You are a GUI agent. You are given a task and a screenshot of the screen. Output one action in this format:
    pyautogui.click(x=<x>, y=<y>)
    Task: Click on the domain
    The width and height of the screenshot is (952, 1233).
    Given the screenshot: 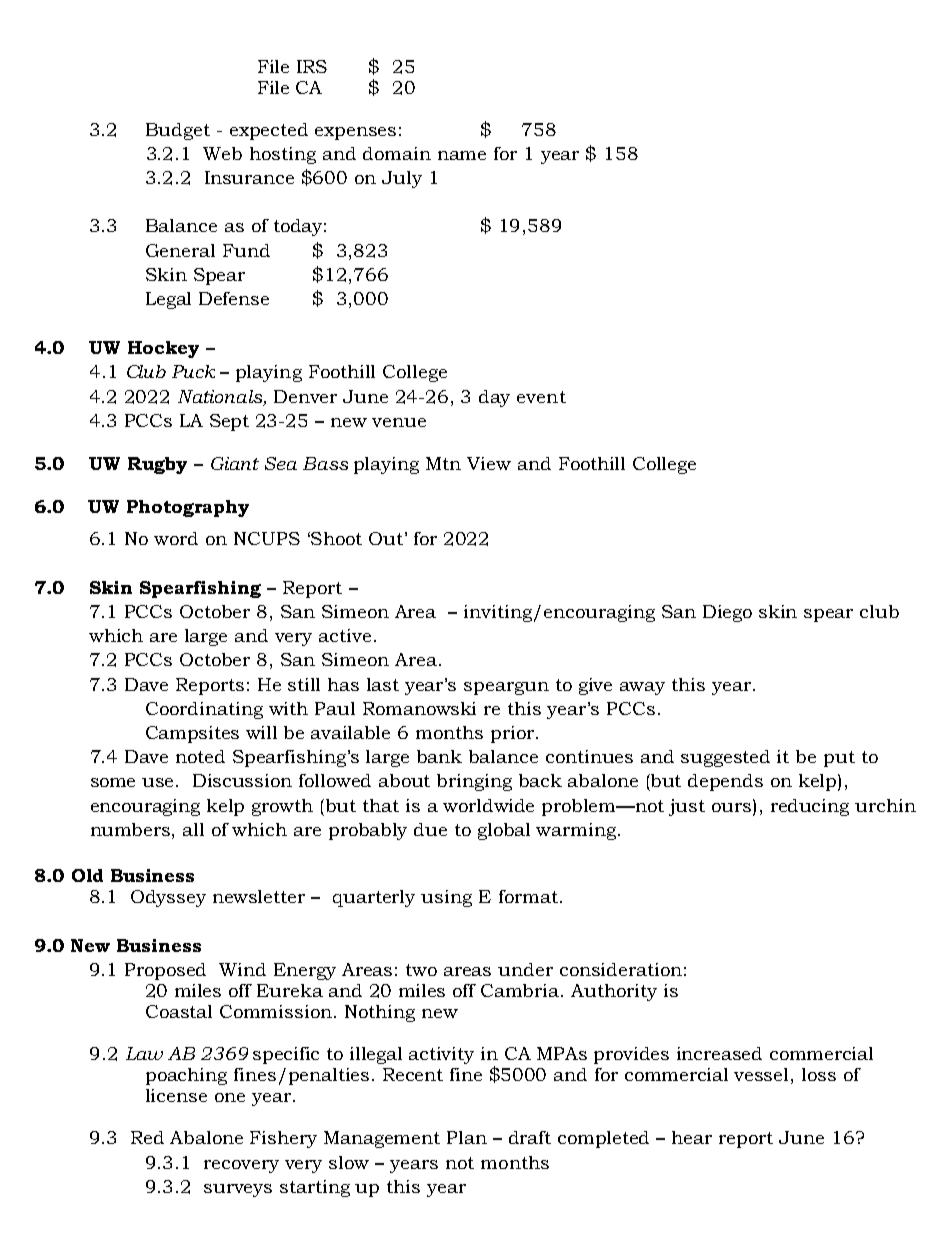 What is the action you would take?
    pyautogui.click(x=397, y=153)
